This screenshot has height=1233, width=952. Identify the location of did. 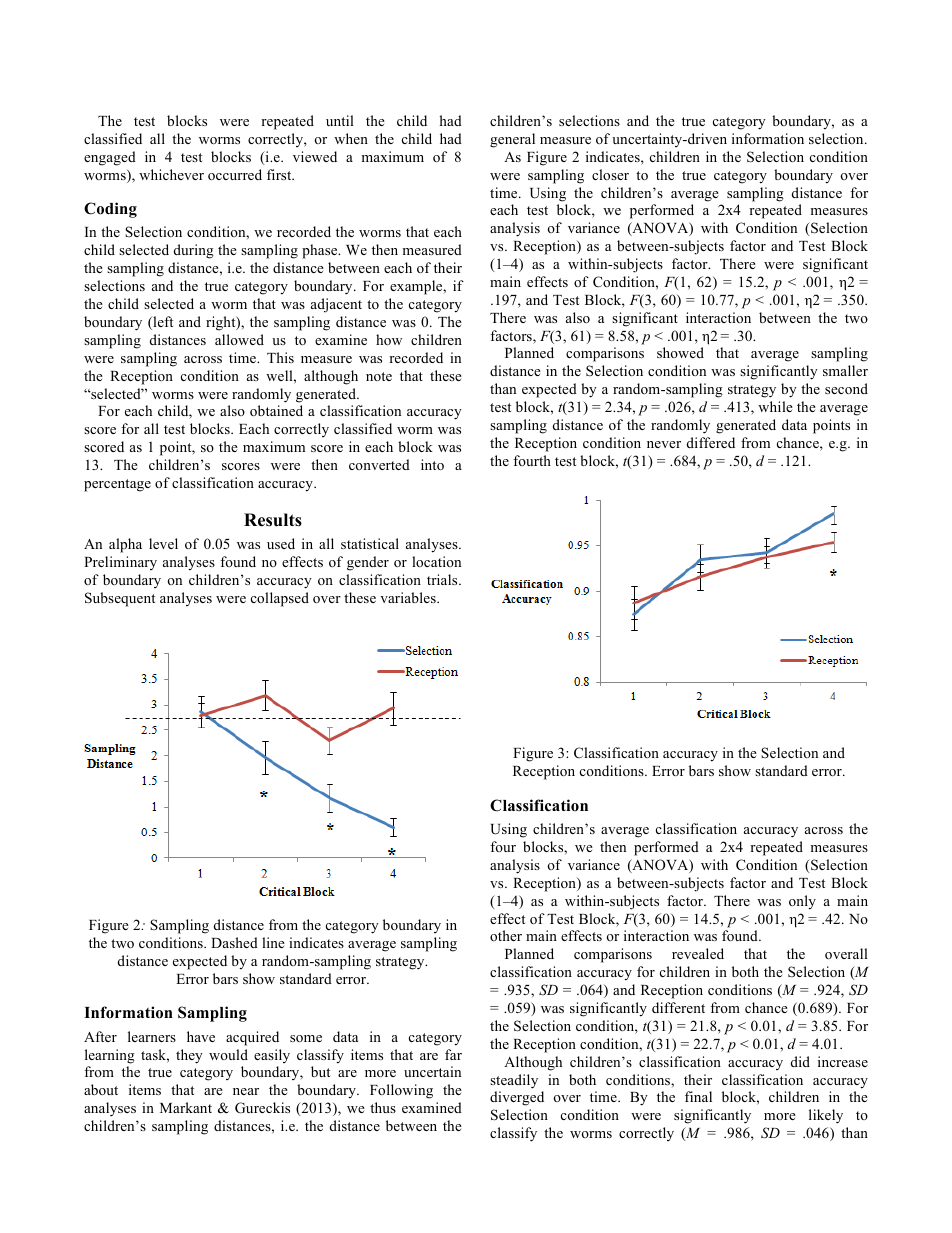
(800, 1061).
